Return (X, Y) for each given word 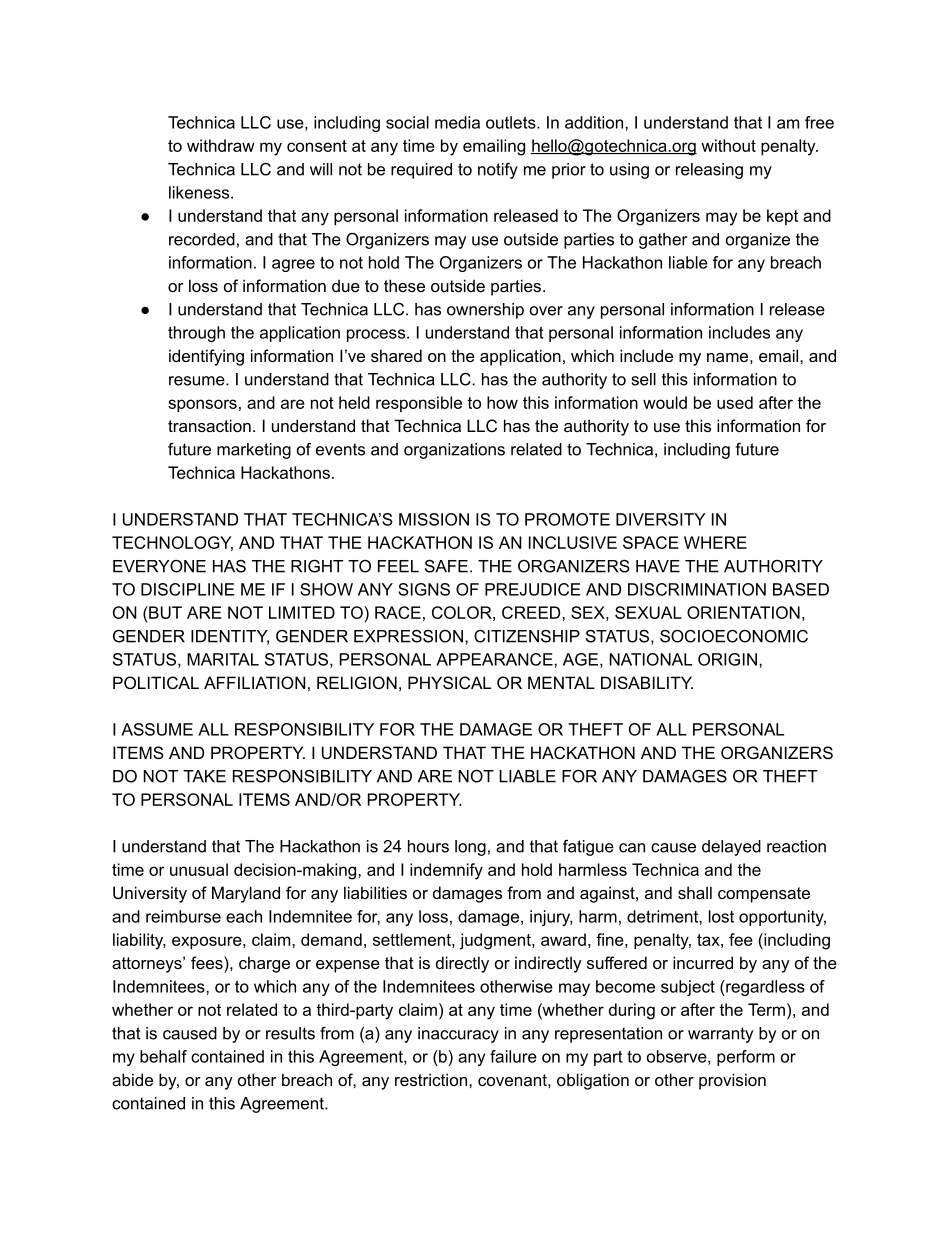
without (728, 145)
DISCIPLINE (188, 589)
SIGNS (424, 589)
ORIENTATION (743, 612)
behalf (163, 1056)
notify (498, 171)
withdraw (221, 145)
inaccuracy (458, 1035)
